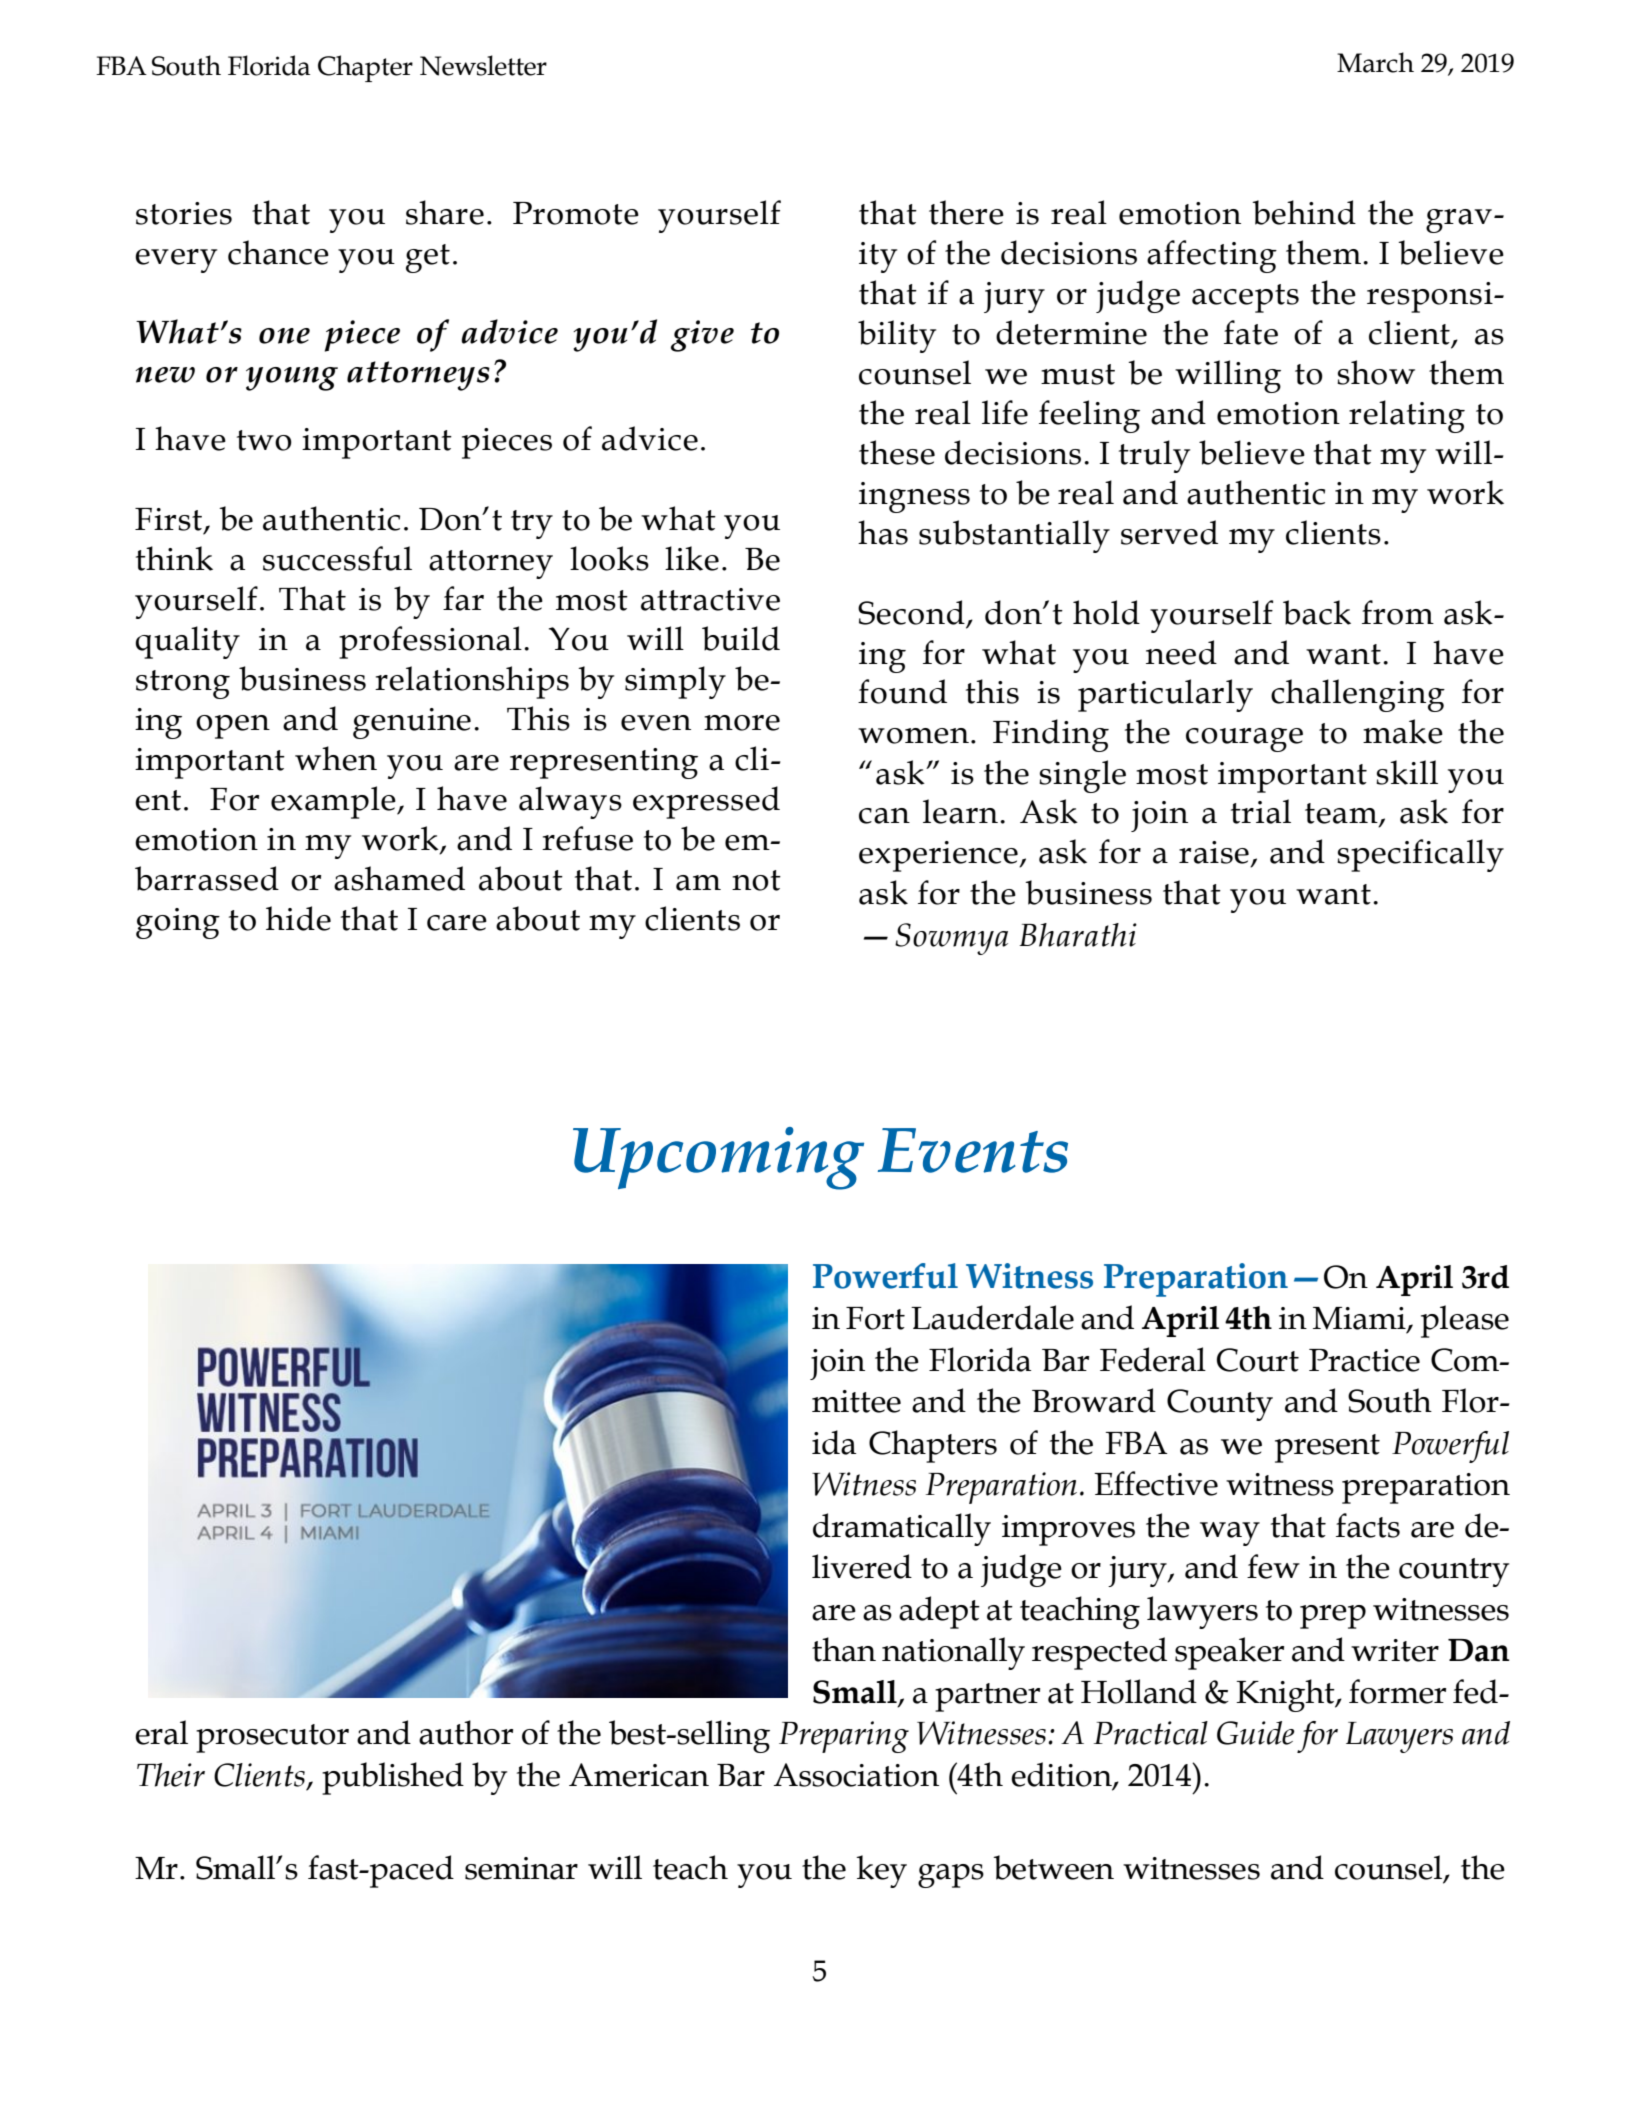  What do you see at coordinates (902, 691) in the document?
I see `found` at bounding box center [902, 691].
